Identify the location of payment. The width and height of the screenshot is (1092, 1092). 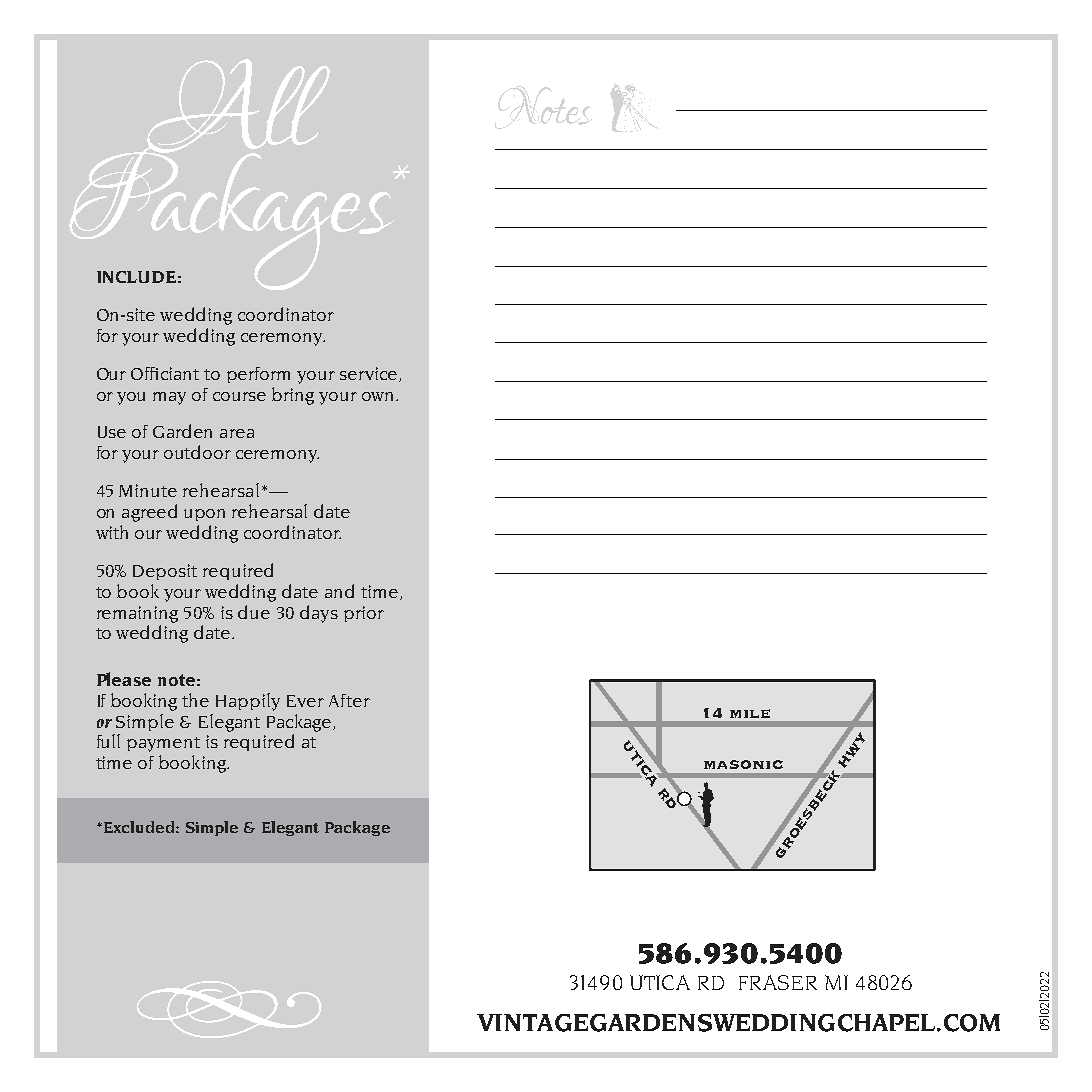
(163, 744).
